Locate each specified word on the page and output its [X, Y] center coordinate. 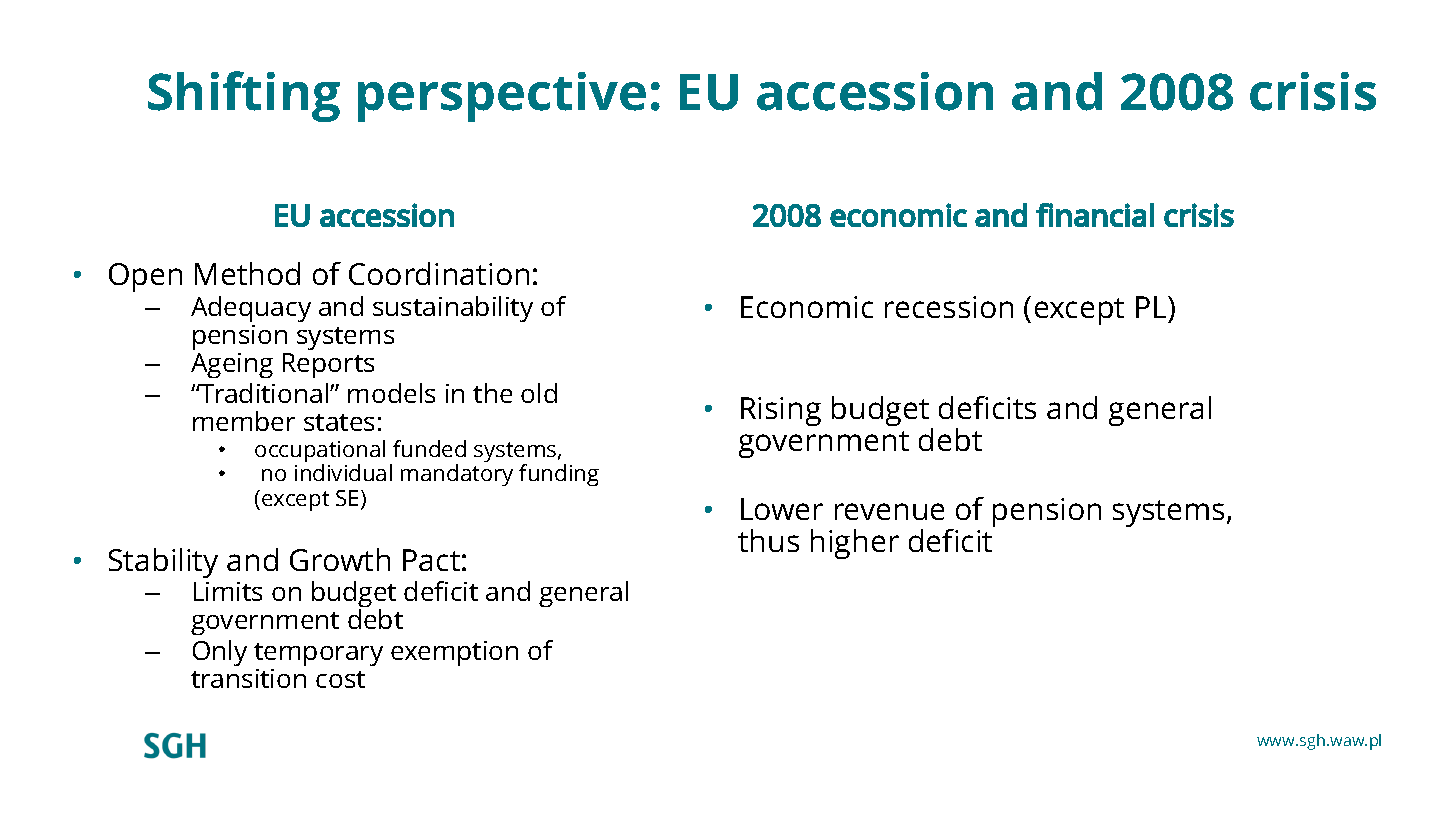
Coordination [439, 273]
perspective [502, 97]
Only [220, 653]
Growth [340, 559]
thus [768, 540]
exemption [454, 653]
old [539, 393]
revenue [889, 511]
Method [247, 273]
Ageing [232, 365]
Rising [781, 411]
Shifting [244, 96]
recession [949, 307]
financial [1095, 215]
